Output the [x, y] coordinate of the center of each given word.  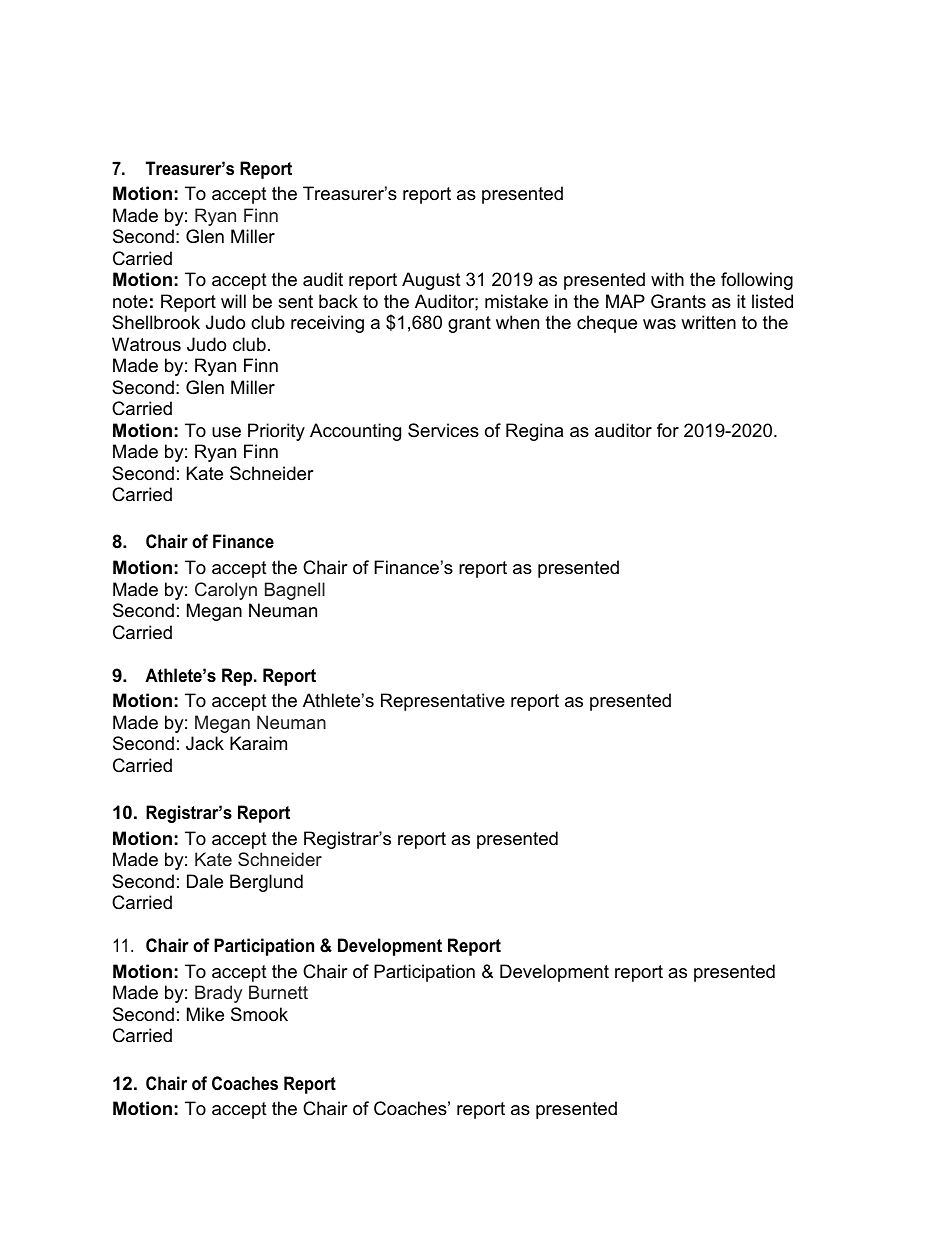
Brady [218, 994]
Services [443, 430]
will [233, 301]
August [431, 281]
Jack [205, 743]
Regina [534, 432]
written [708, 322]
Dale [205, 881]
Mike [205, 1014]
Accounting [355, 432]
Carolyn [226, 591]
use [226, 432]
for [668, 430]
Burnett [278, 992]
